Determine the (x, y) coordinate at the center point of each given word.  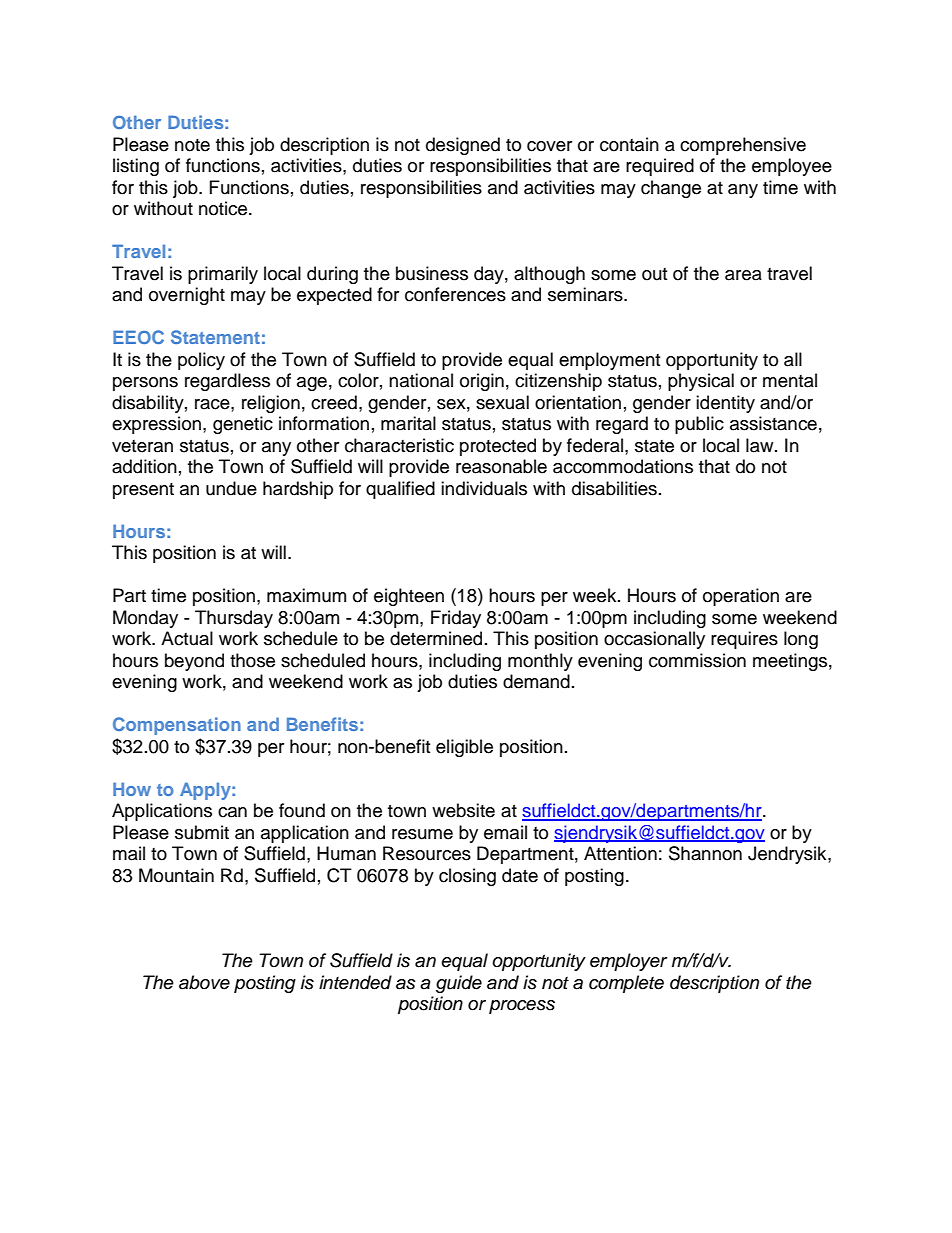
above (204, 982)
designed (463, 146)
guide (459, 984)
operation (741, 597)
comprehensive (743, 146)
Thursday (234, 619)
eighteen (409, 597)
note (192, 145)
